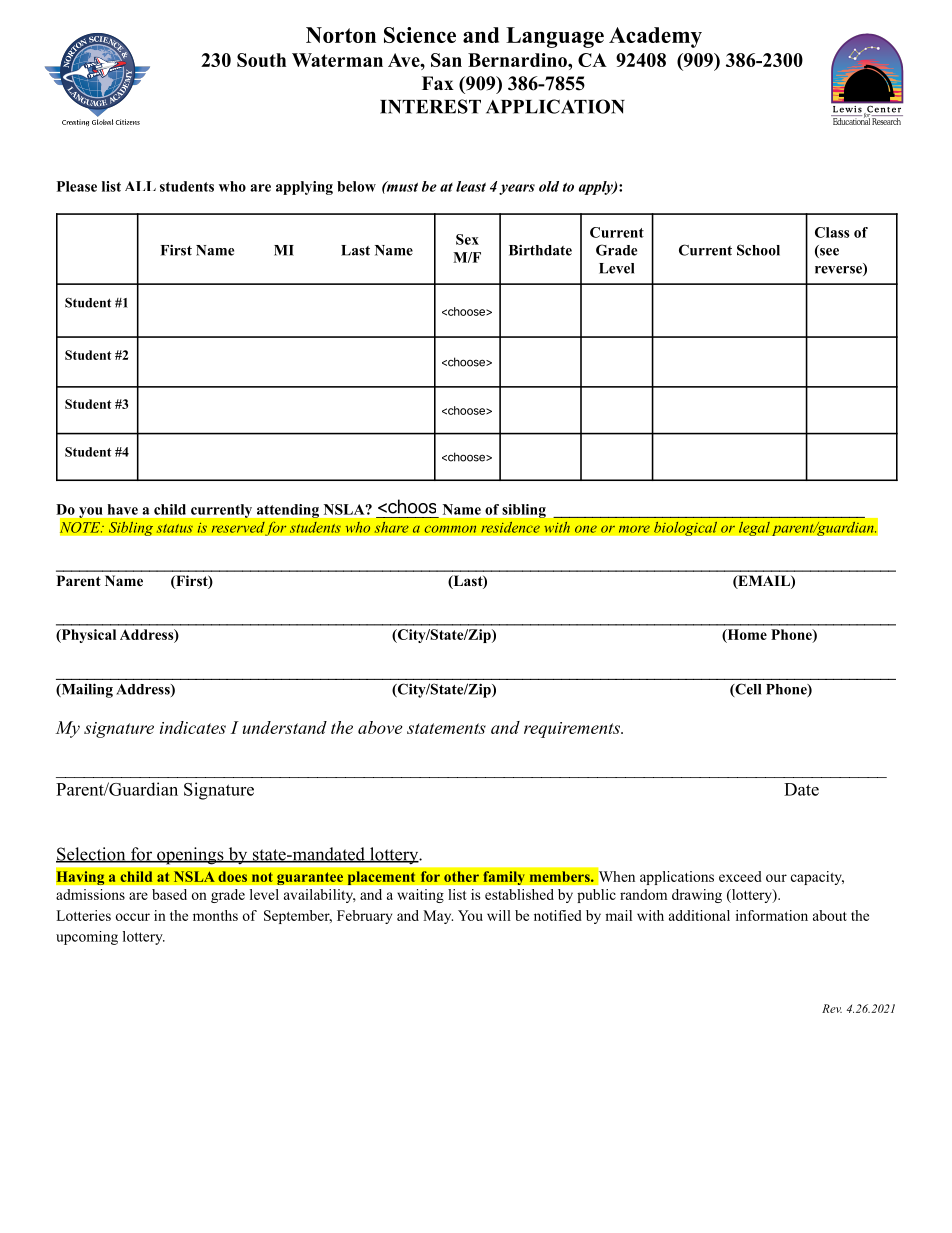  What do you see at coordinates (446, 60) in the image?
I see `San` at bounding box center [446, 60].
